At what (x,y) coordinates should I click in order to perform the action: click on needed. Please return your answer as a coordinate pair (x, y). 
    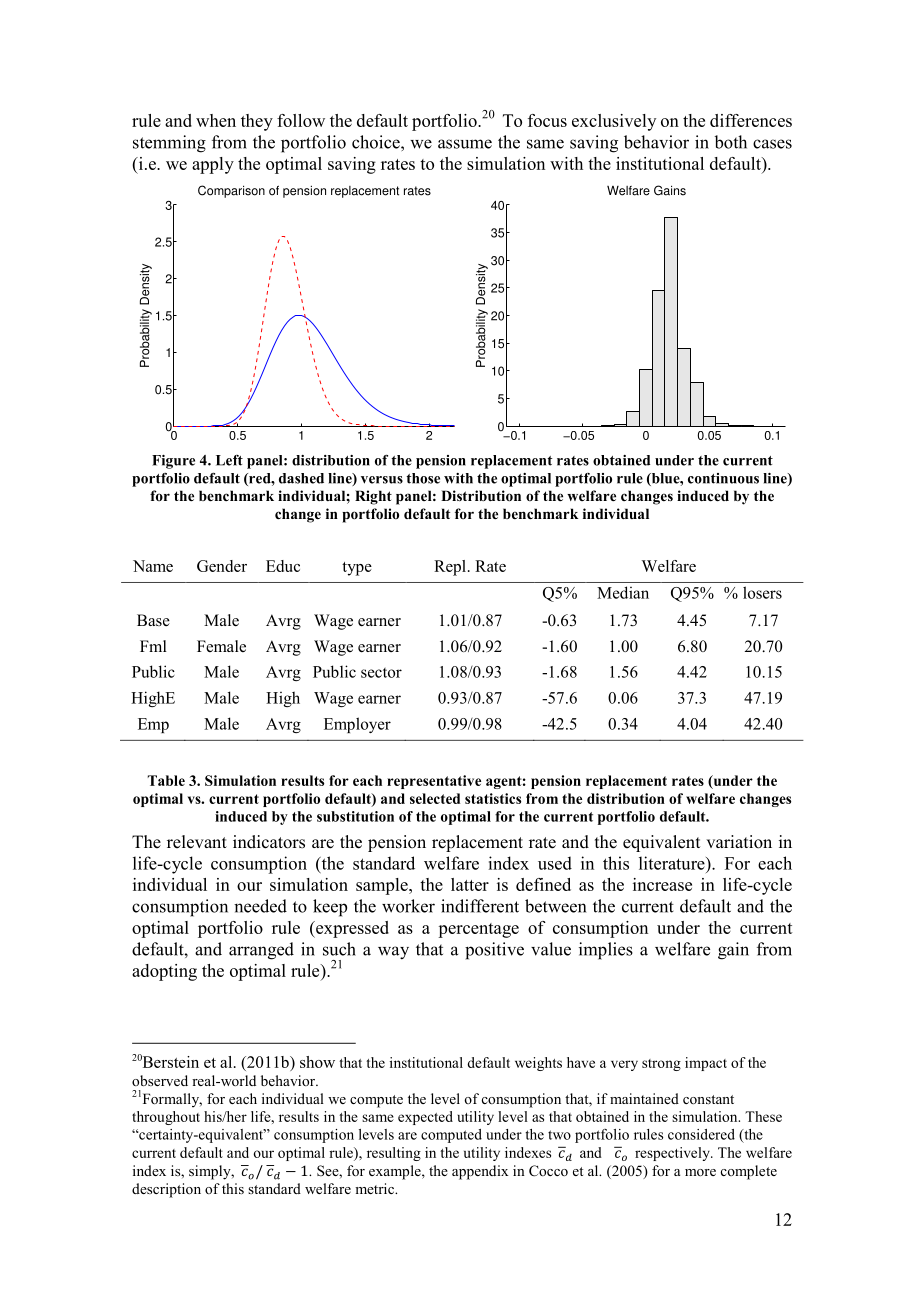
    Looking at the image, I should click on (260, 906).
